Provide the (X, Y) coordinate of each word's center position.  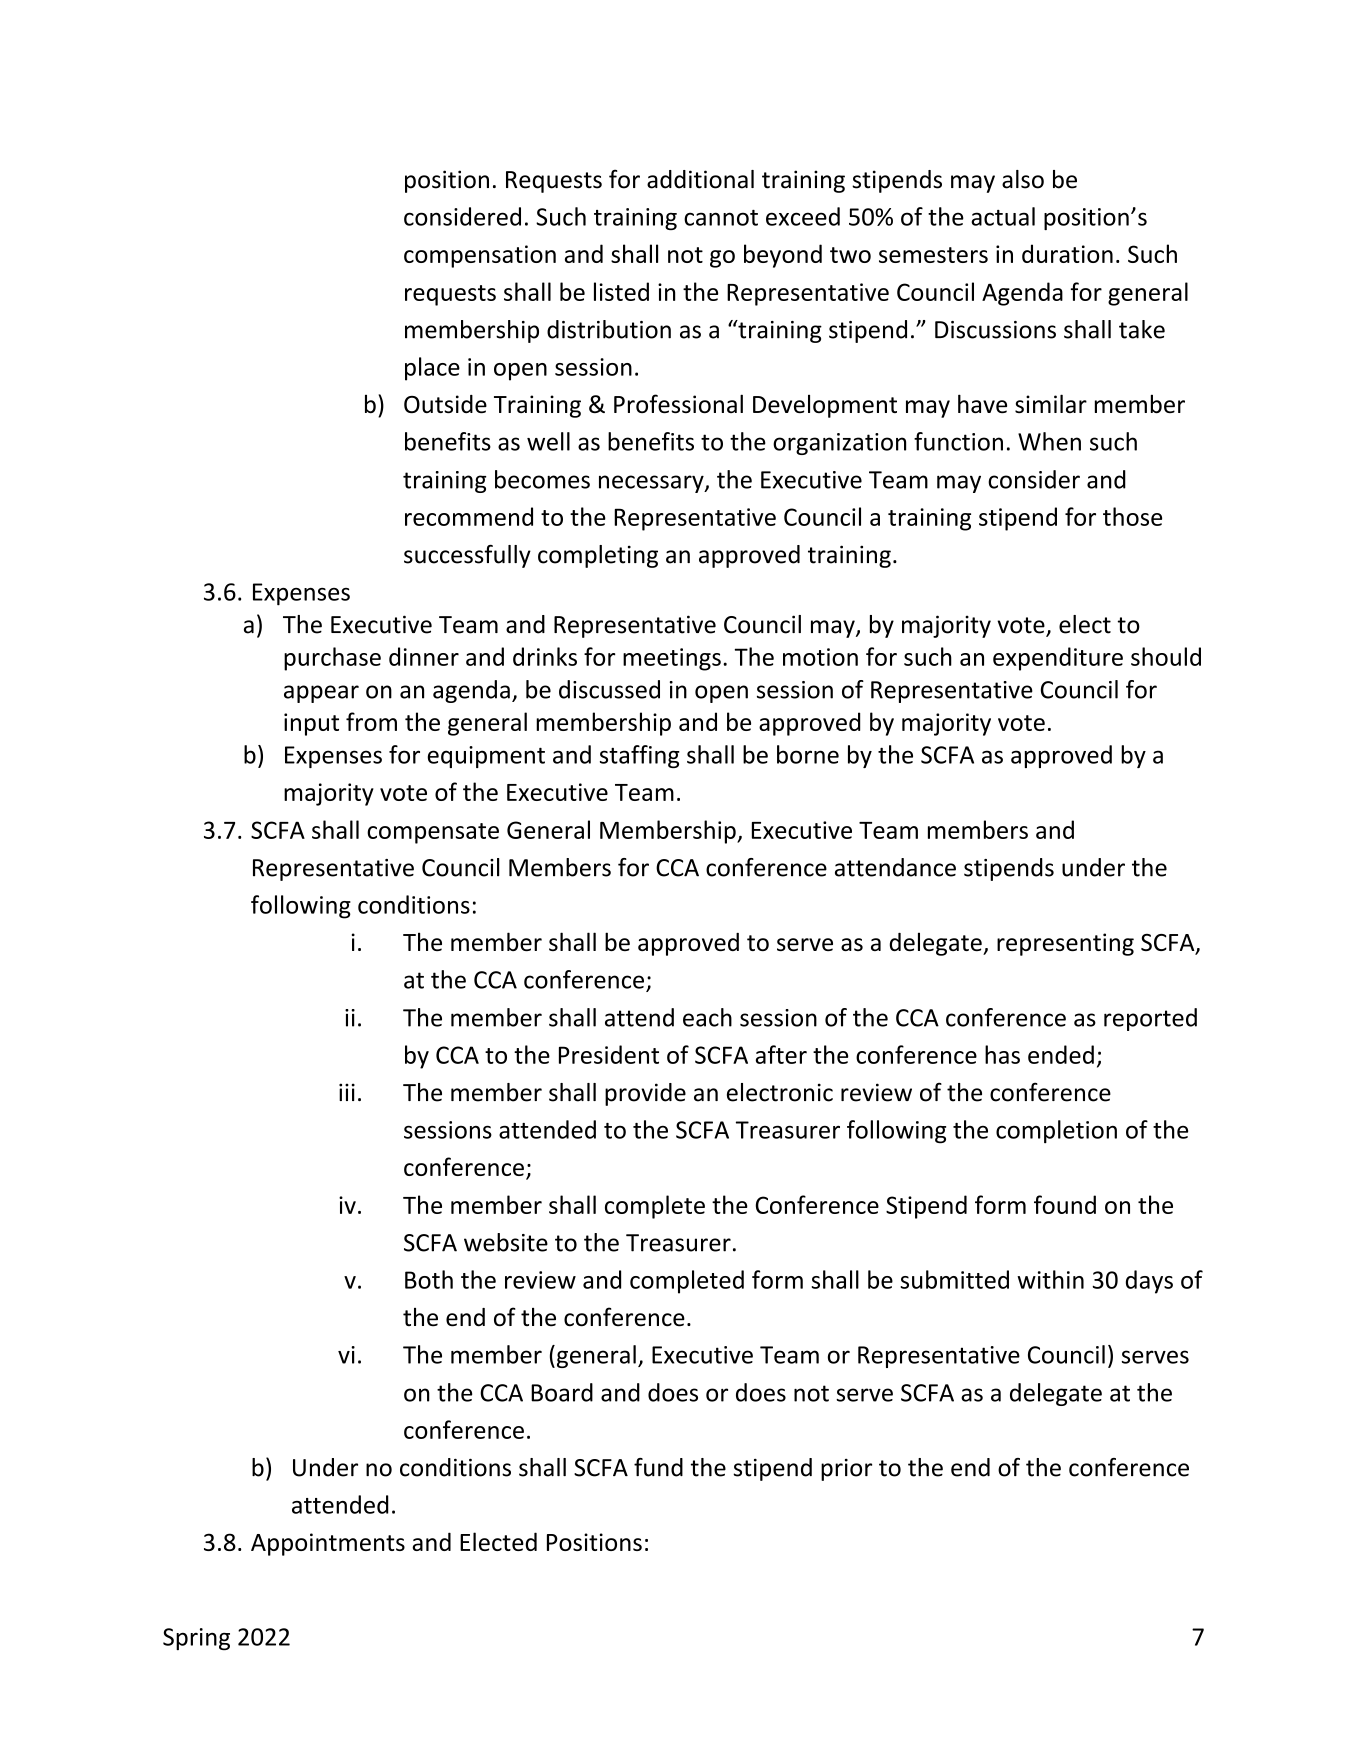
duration (1067, 253)
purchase (332, 659)
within (1050, 1279)
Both (429, 1279)
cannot (721, 218)
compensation (480, 256)
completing (598, 556)
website (506, 1242)
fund (658, 1467)
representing (1065, 944)
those (1132, 516)
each (707, 1017)
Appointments (328, 1544)
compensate (433, 833)
